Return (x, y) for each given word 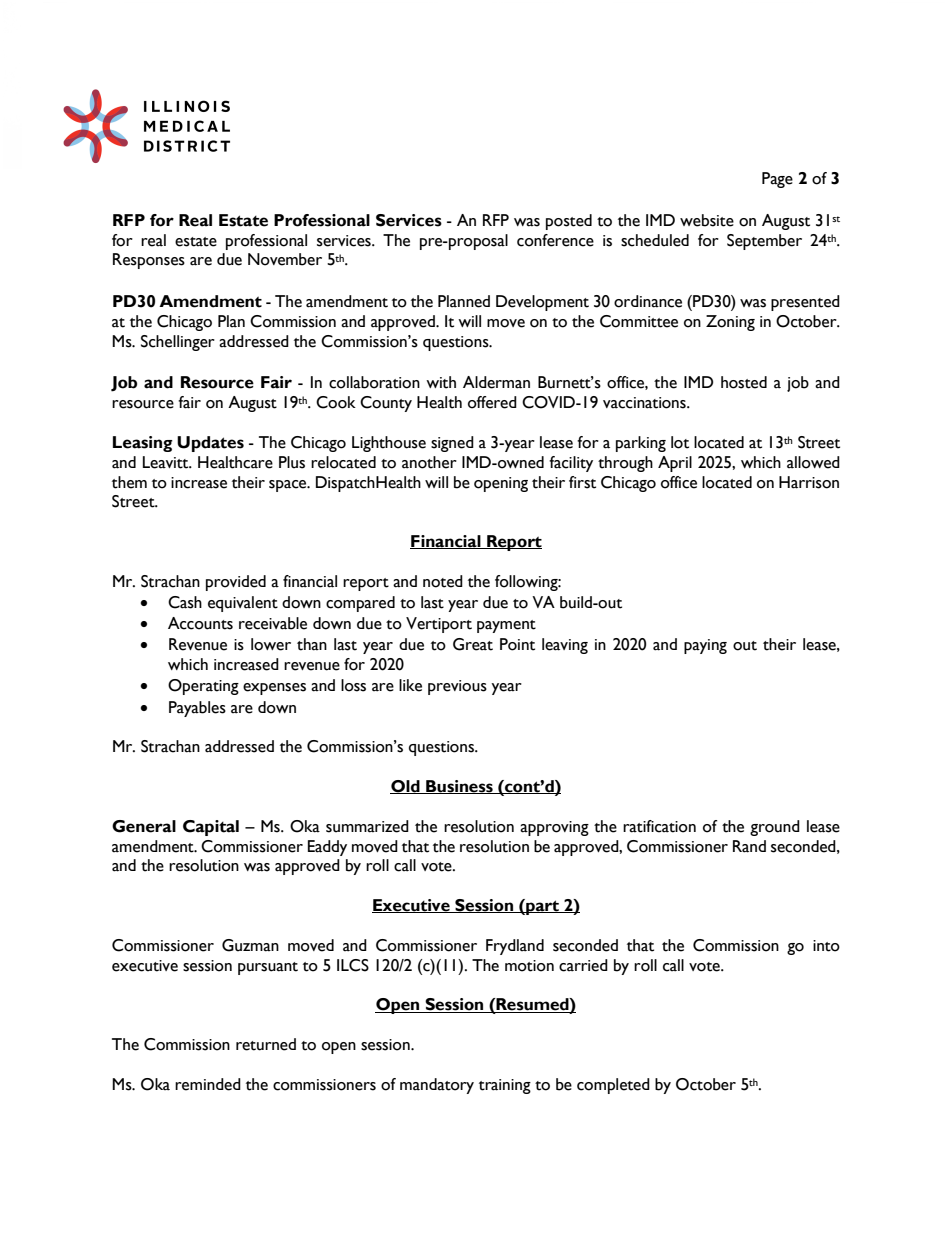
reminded (208, 1084)
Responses (149, 261)
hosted (744, 382)
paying (705, 646)
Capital (211, 828)
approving (554, 828)
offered (492, 402)
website (707, 220)
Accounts (200, 623)
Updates (210, 444)
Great (473, 644)
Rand (749, 846)
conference (555, 240)
